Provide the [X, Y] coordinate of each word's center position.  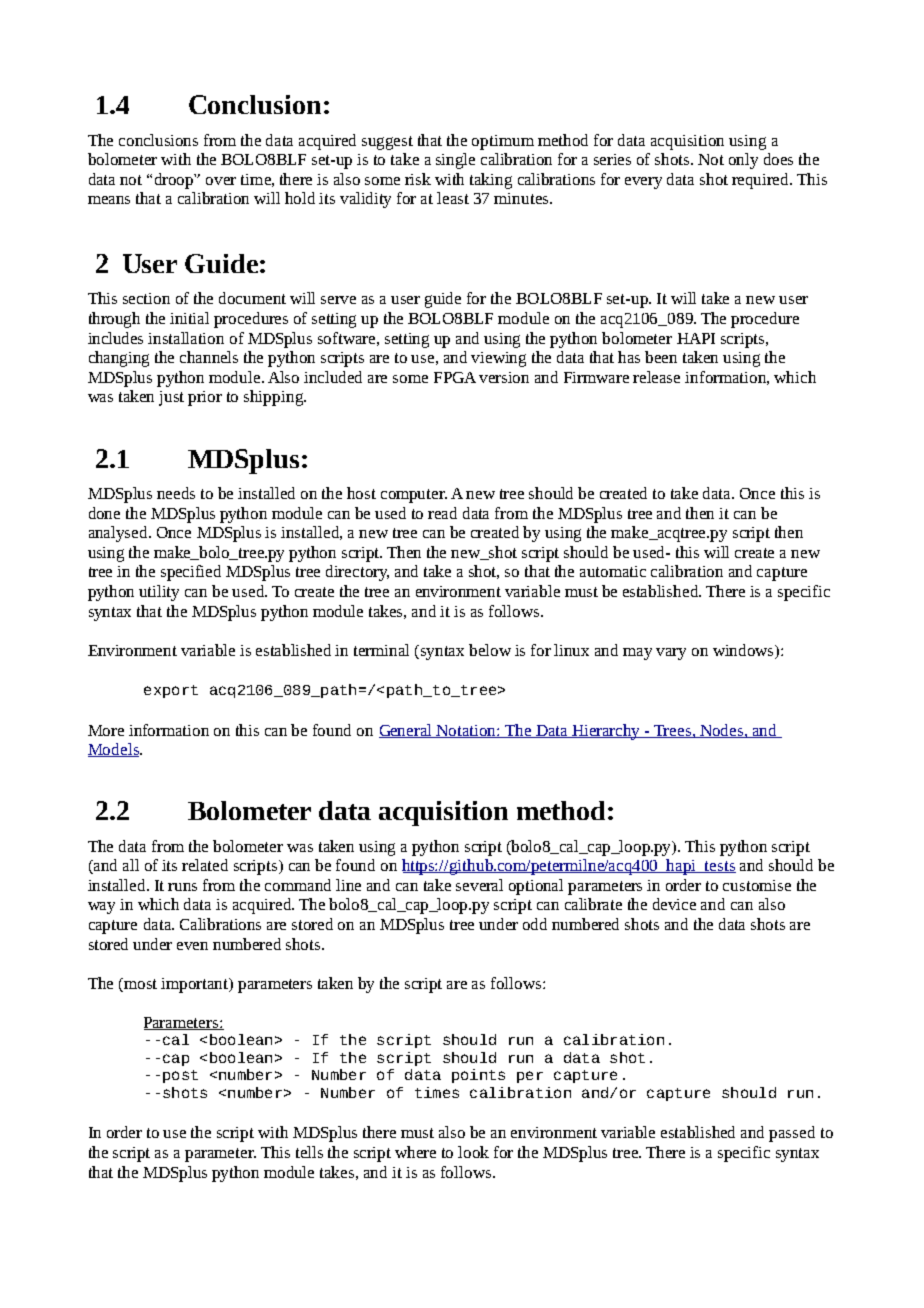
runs [182, 887]
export [171, 691]
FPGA [455, 377]
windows [745, 651]
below [490, 650]
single [455, 161]
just [171, 398]
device [674, 904]
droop [175, 181]
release [656, 377]
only [743, 161]
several [479, 885]
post [180, 1076]
